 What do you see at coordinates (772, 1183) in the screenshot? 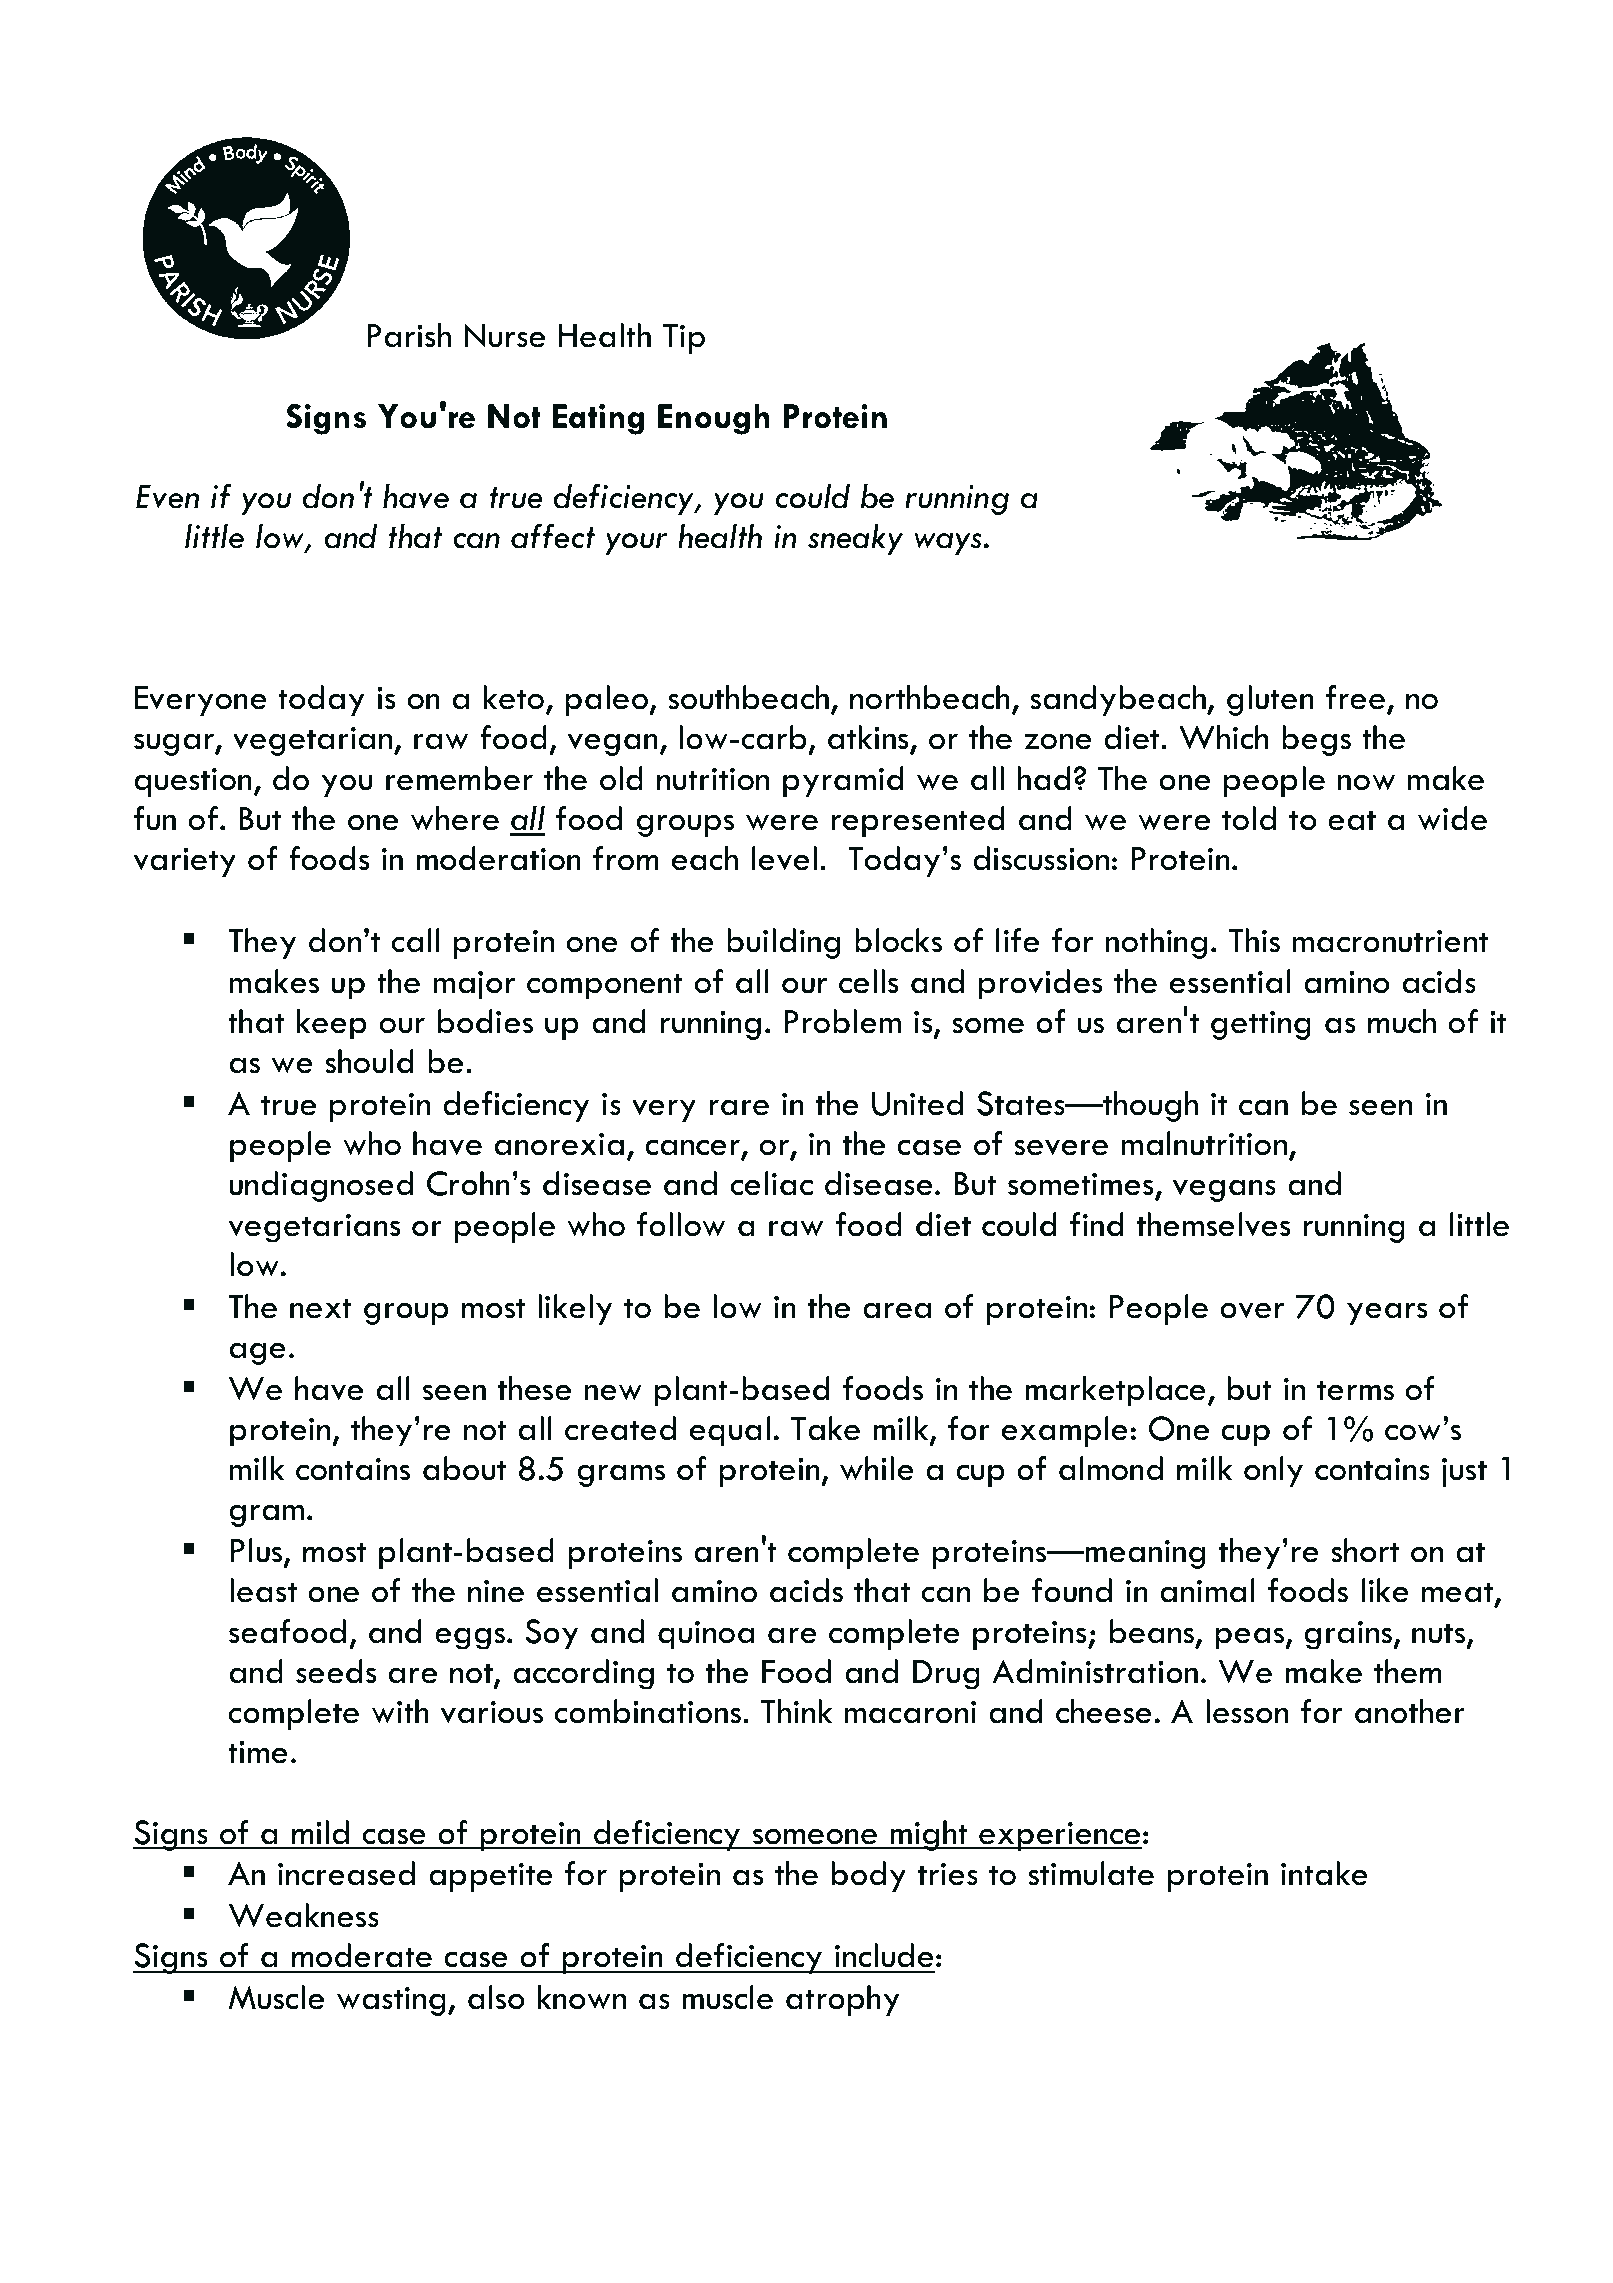
I see `celiac` at bounding box center [772, 1183].
